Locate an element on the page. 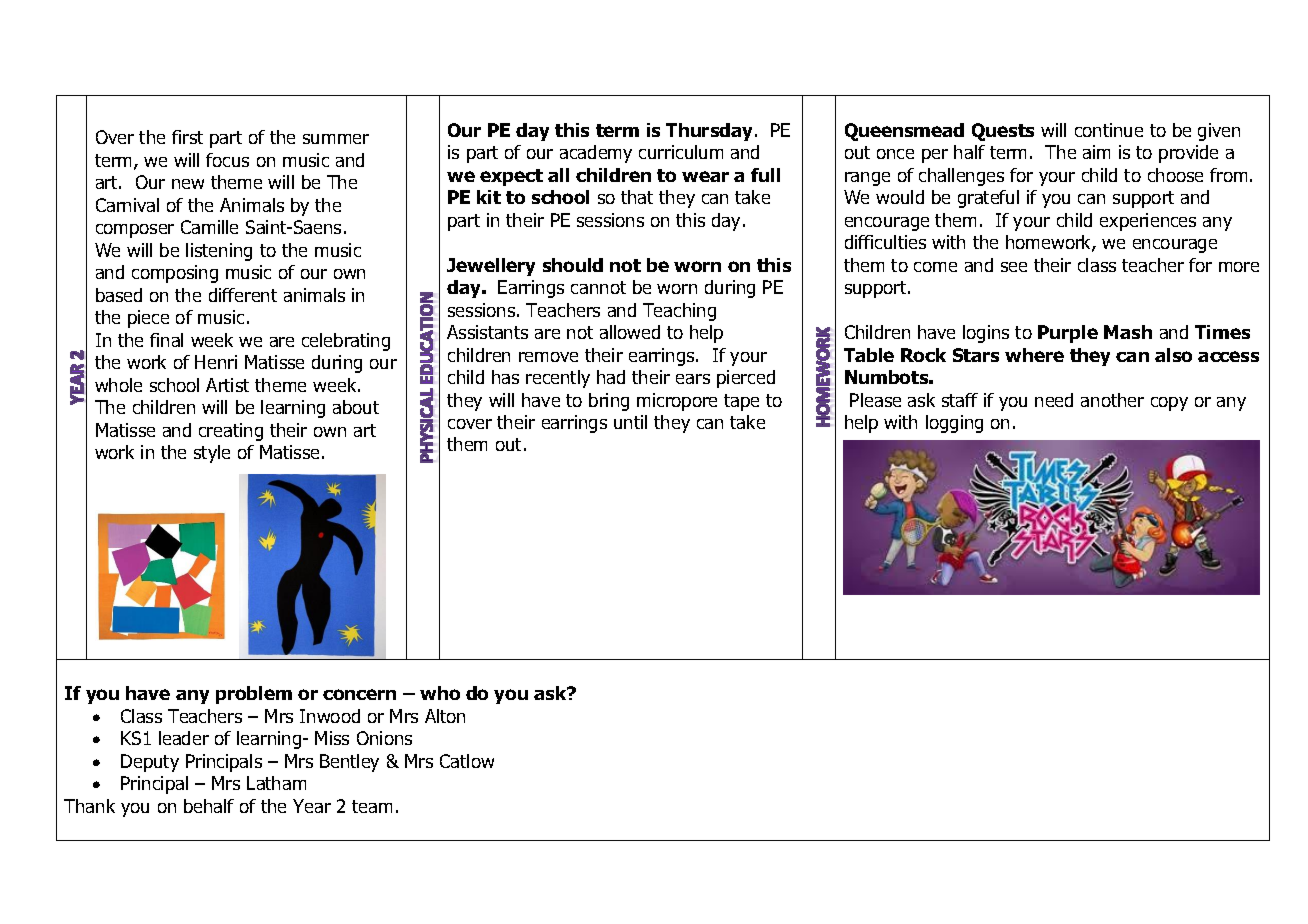  team is located at coordinates (372, 806).
